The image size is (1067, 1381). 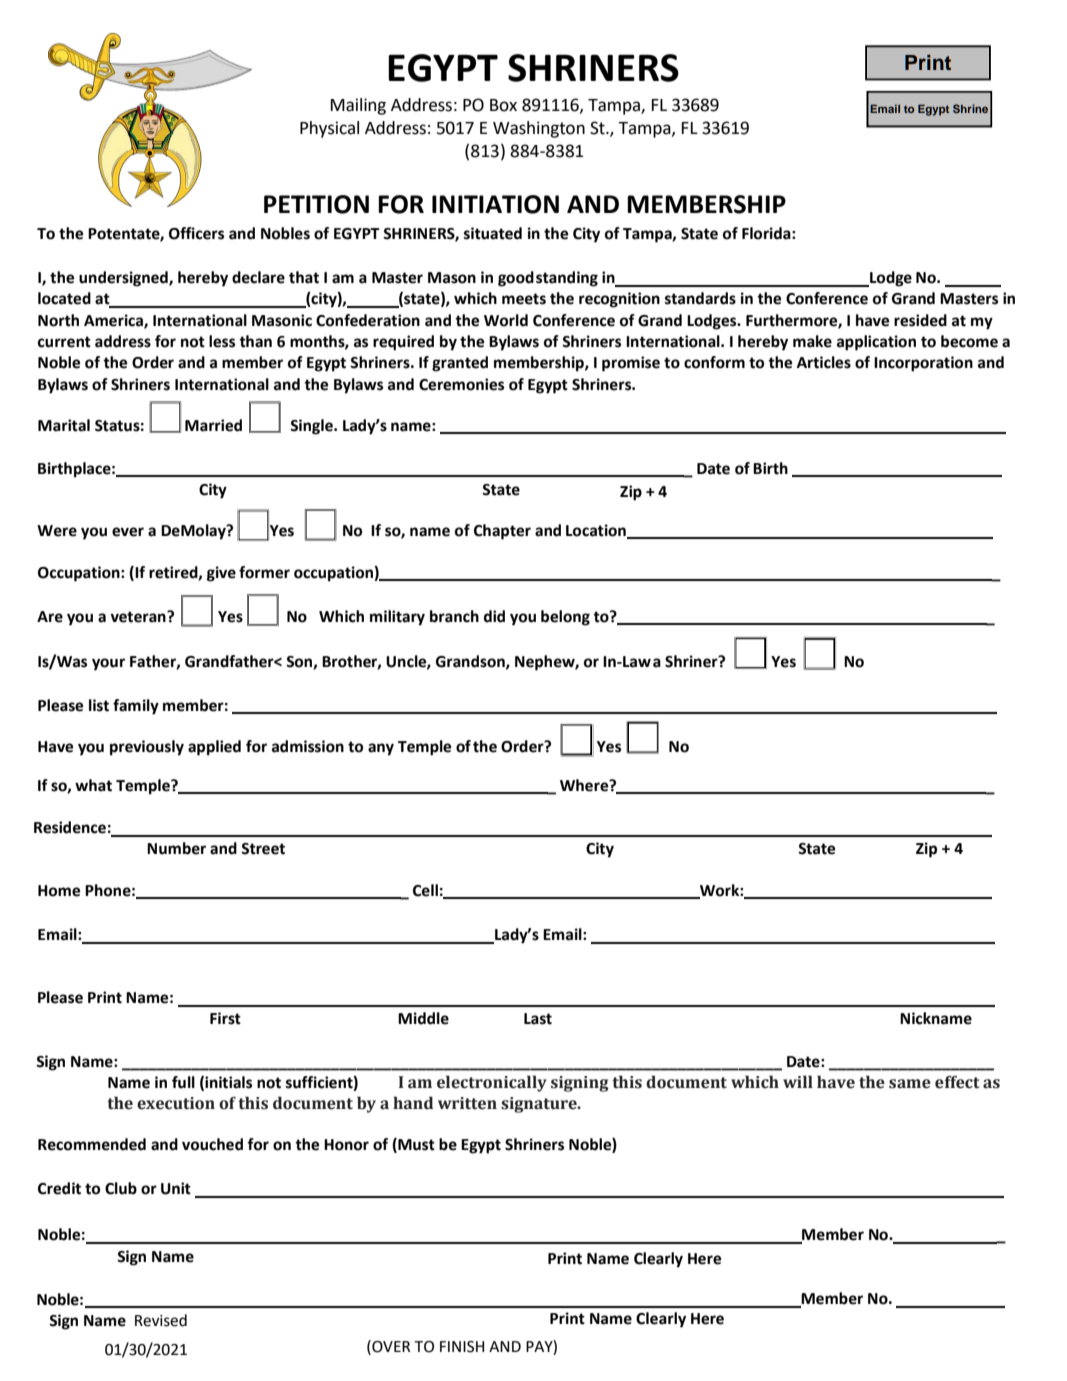 I want to click on Revised, so click(x=161, y=1320).
